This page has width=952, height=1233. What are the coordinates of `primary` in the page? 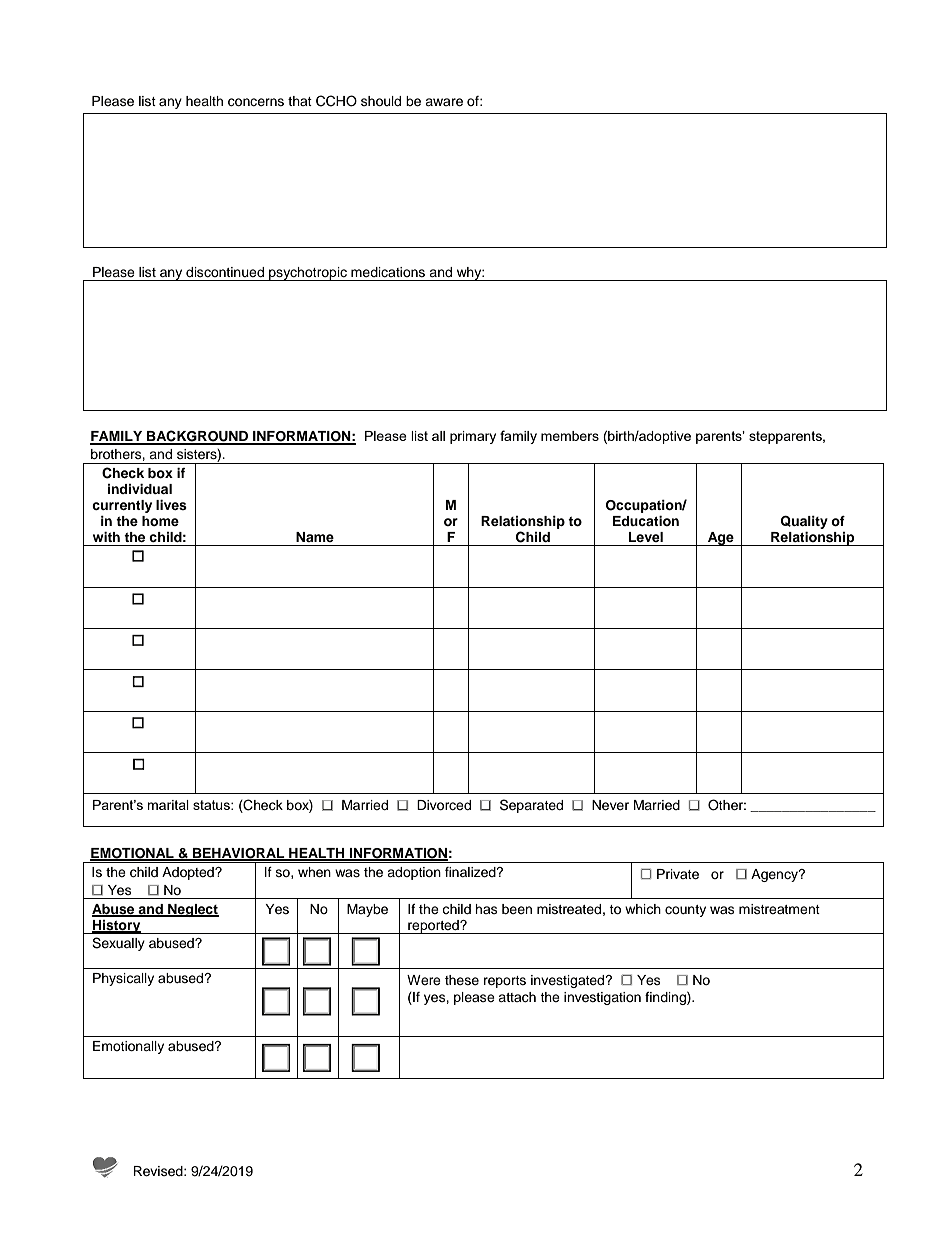 It's located at (473, 437).
